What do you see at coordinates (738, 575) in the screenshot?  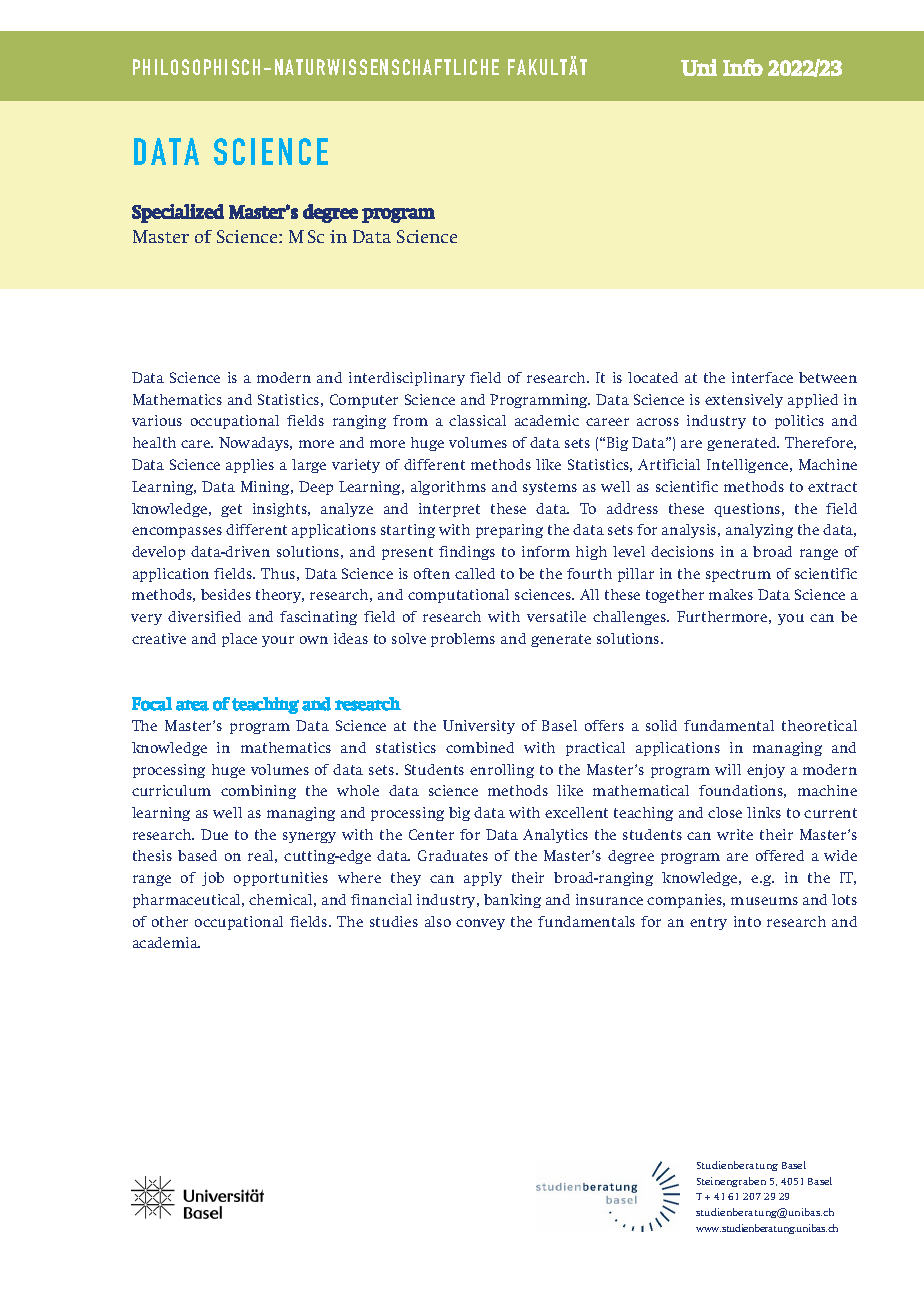 I see `spectrum` at bounding box center [738, 575].
